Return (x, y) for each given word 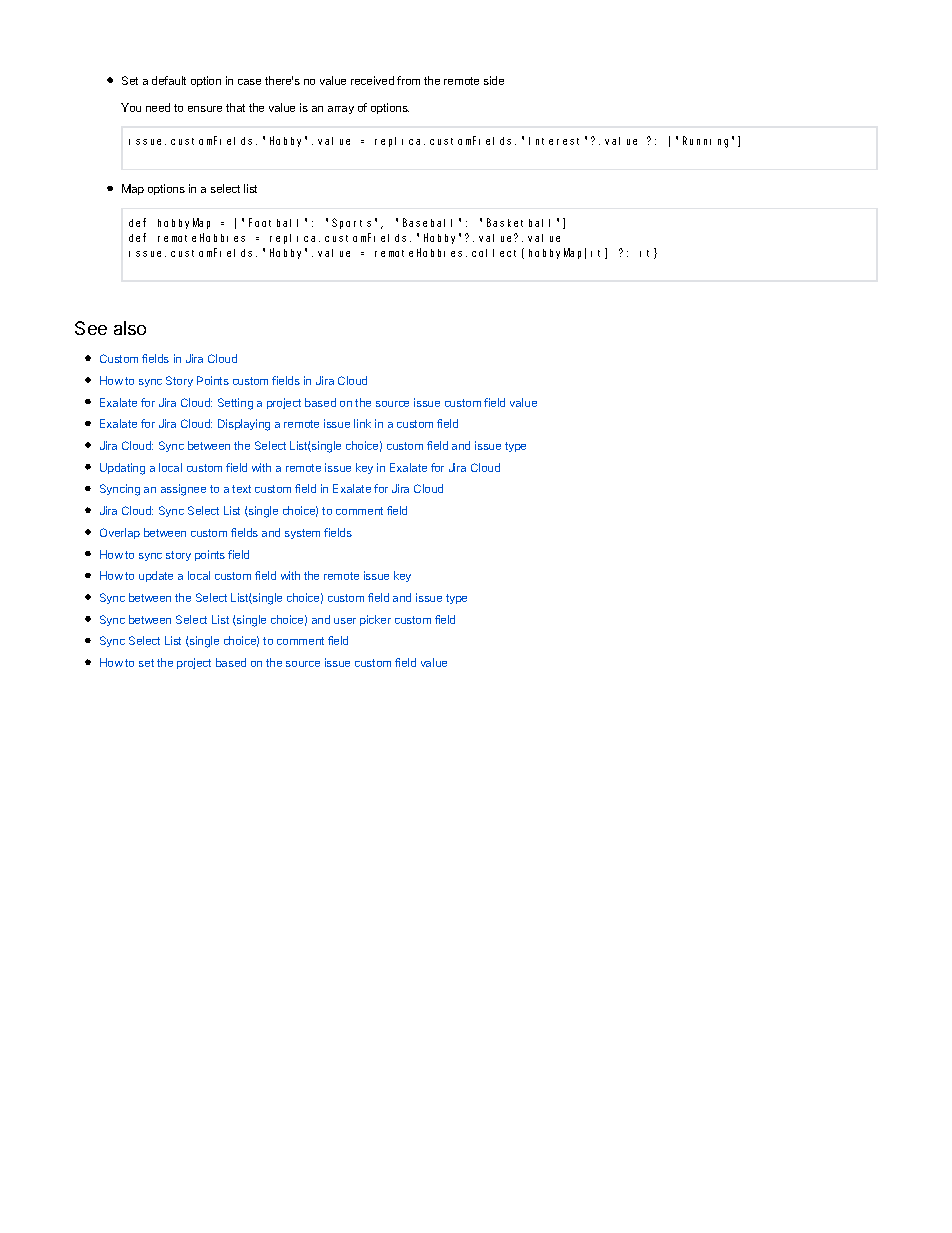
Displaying (244, 425)
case (249, 82)
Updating (122, 469)
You (131, 107)
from (408, 80)
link (362, 423)
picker (375, 620)
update (156, 576)
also (130, 328)
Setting (235, 404)
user (345, 621)
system (302, 534)
